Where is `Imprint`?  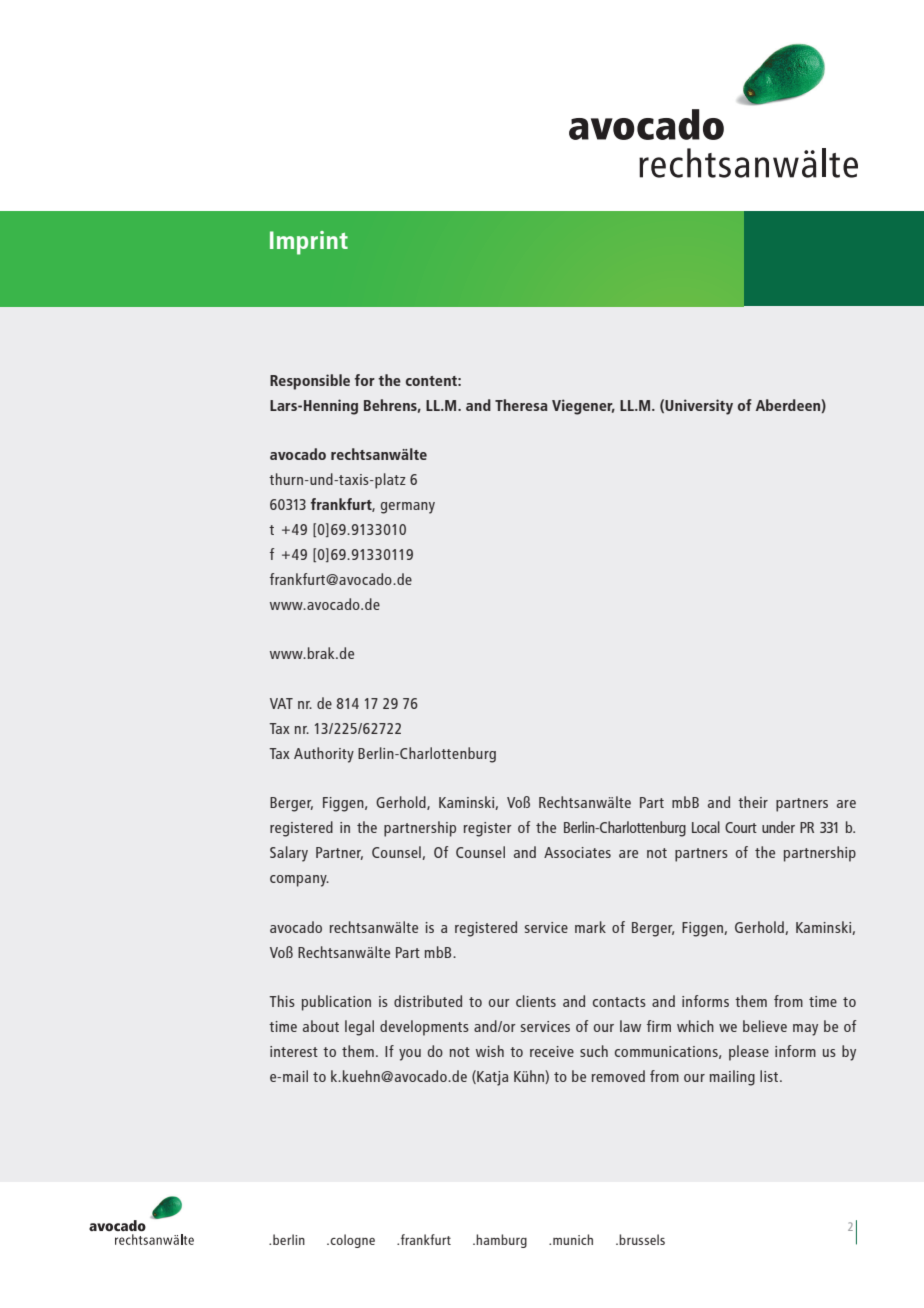 Imprint is located at coordinates (309, 243).
